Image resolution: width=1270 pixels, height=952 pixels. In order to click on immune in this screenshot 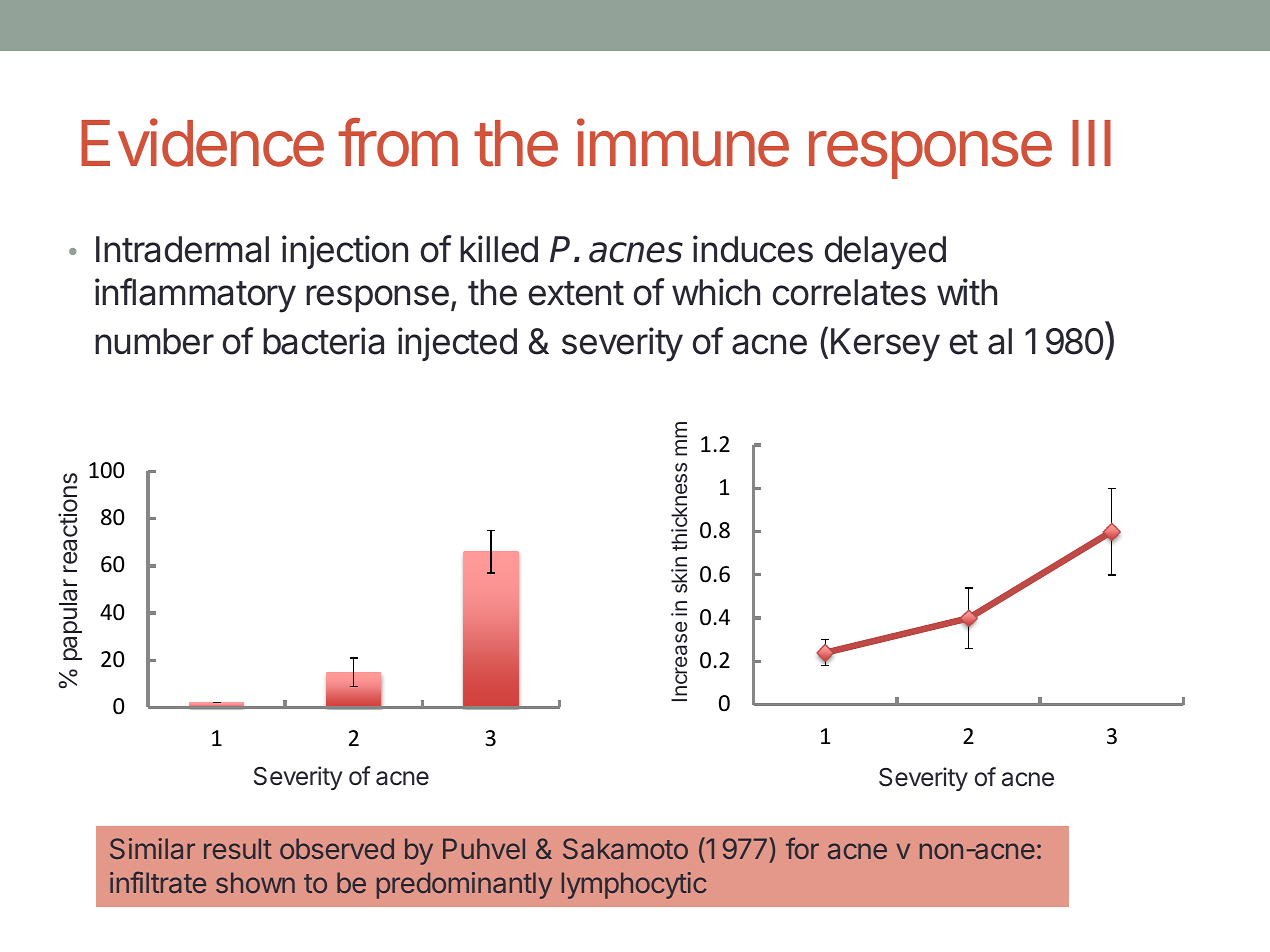, I will do `click(683, 142)`.
